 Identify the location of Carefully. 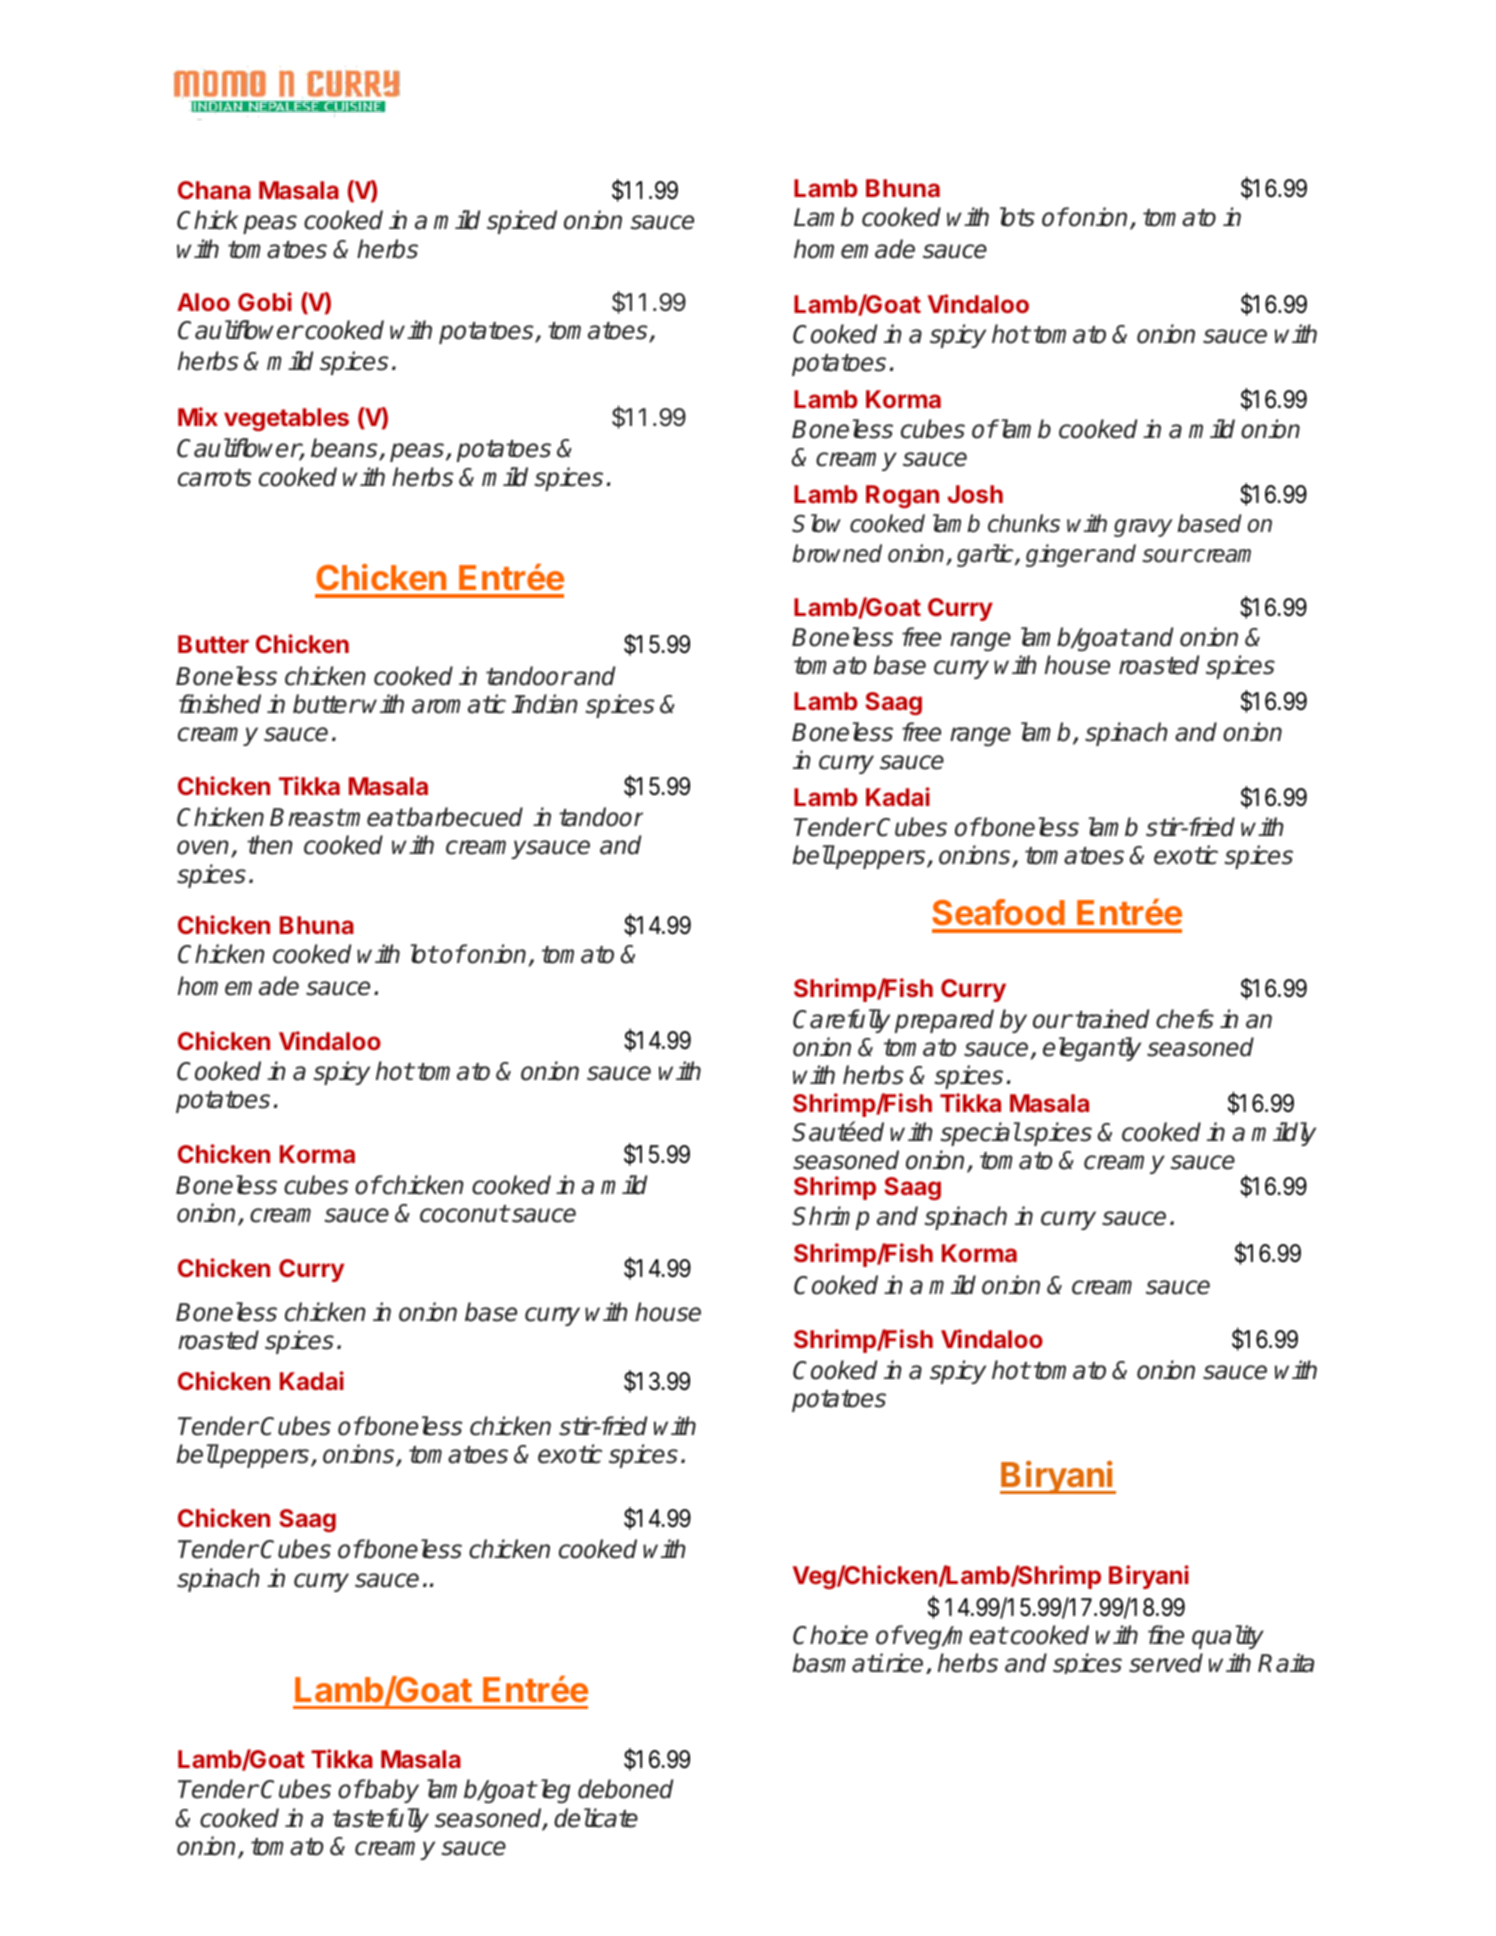
(841, 1021).
